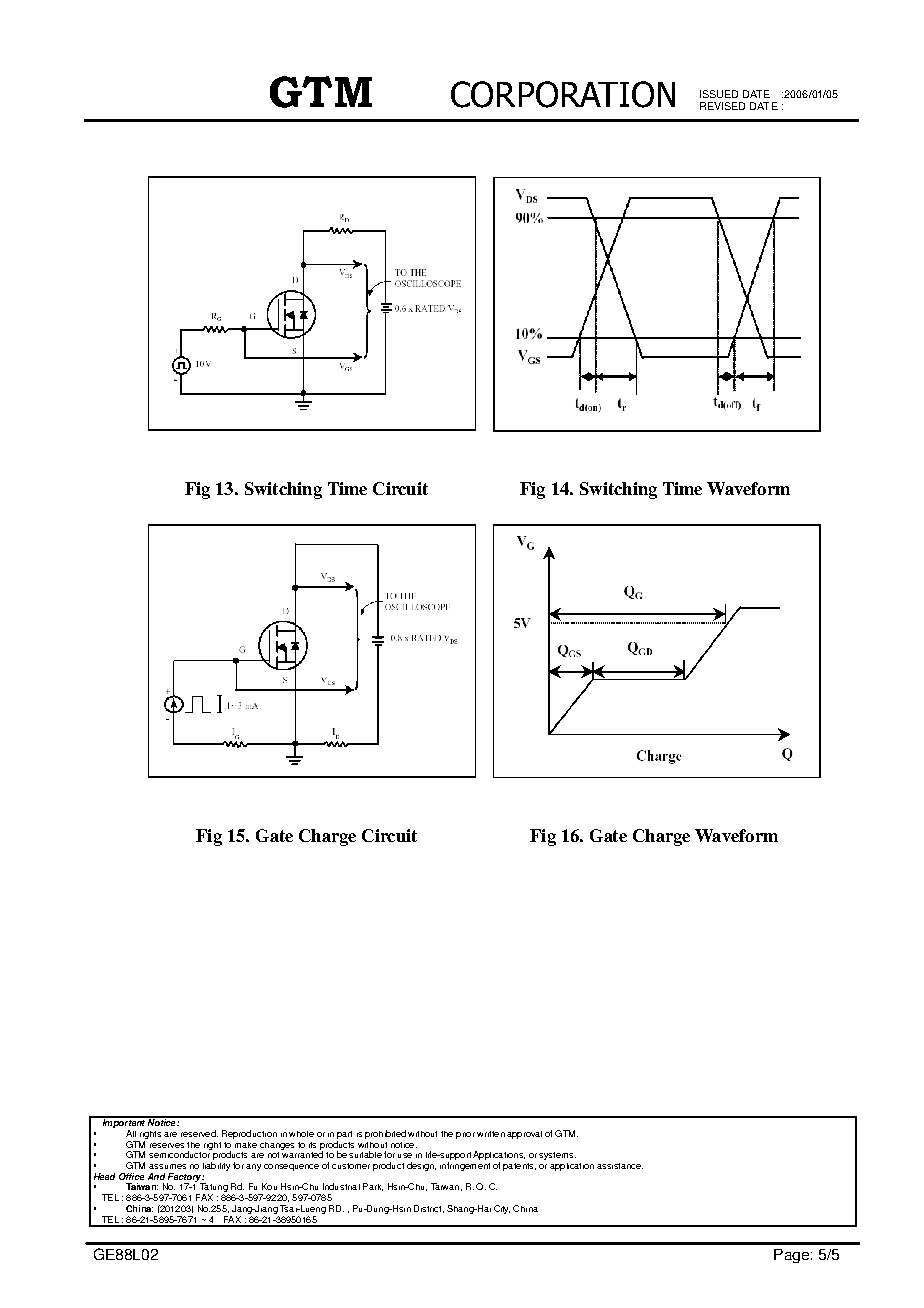  I want to click on approval, so click(524, 1135).
